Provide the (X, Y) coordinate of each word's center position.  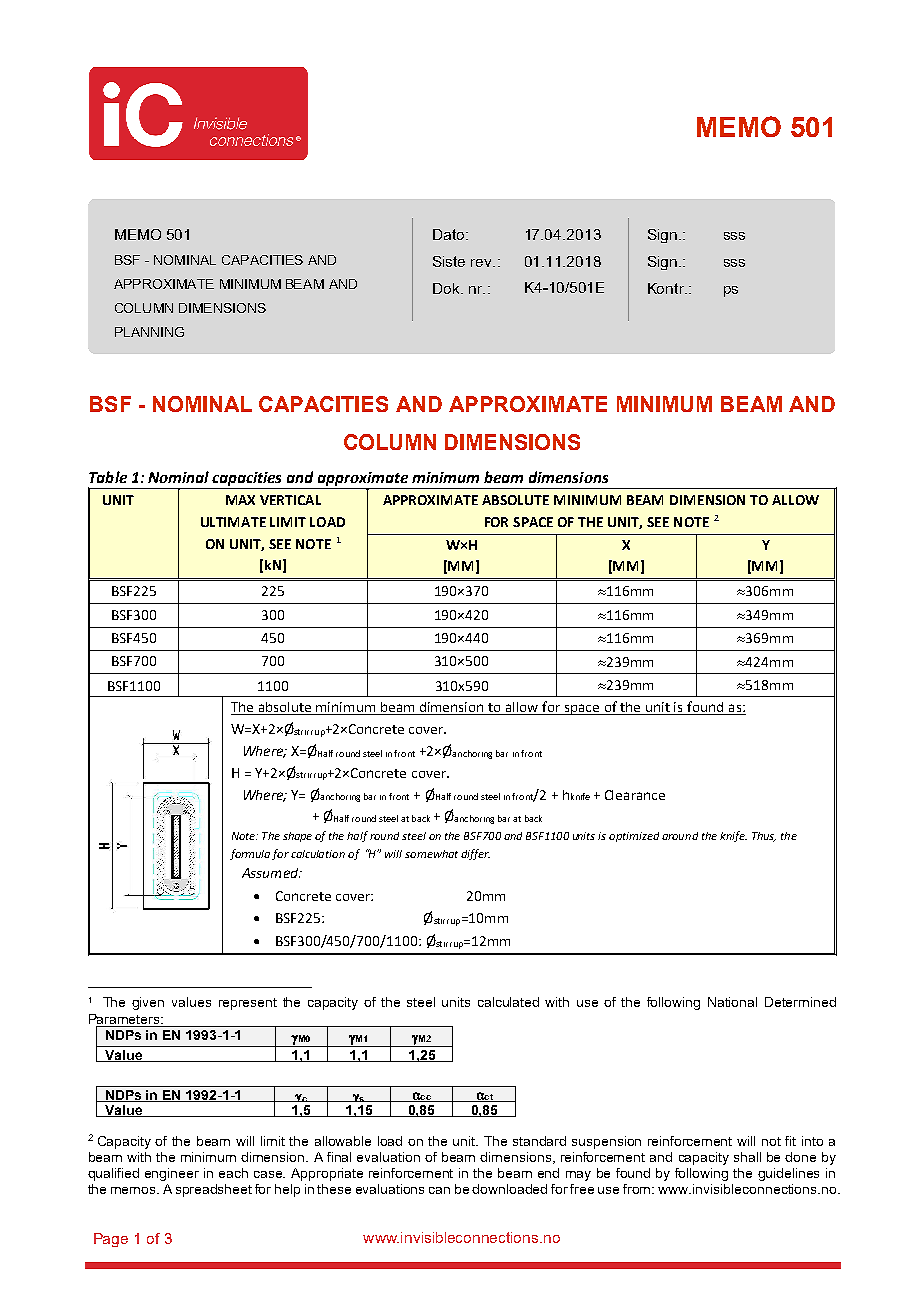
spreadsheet (214, 1190)
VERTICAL (290, 500)
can (439, 1190)
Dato (450, 234)
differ (475, 854)
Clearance (635, 795)
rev (483, 263)
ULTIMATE (233, 522)
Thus (764, 837)
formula (250, 854)
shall (747, 1157)
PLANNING (149, 332)
